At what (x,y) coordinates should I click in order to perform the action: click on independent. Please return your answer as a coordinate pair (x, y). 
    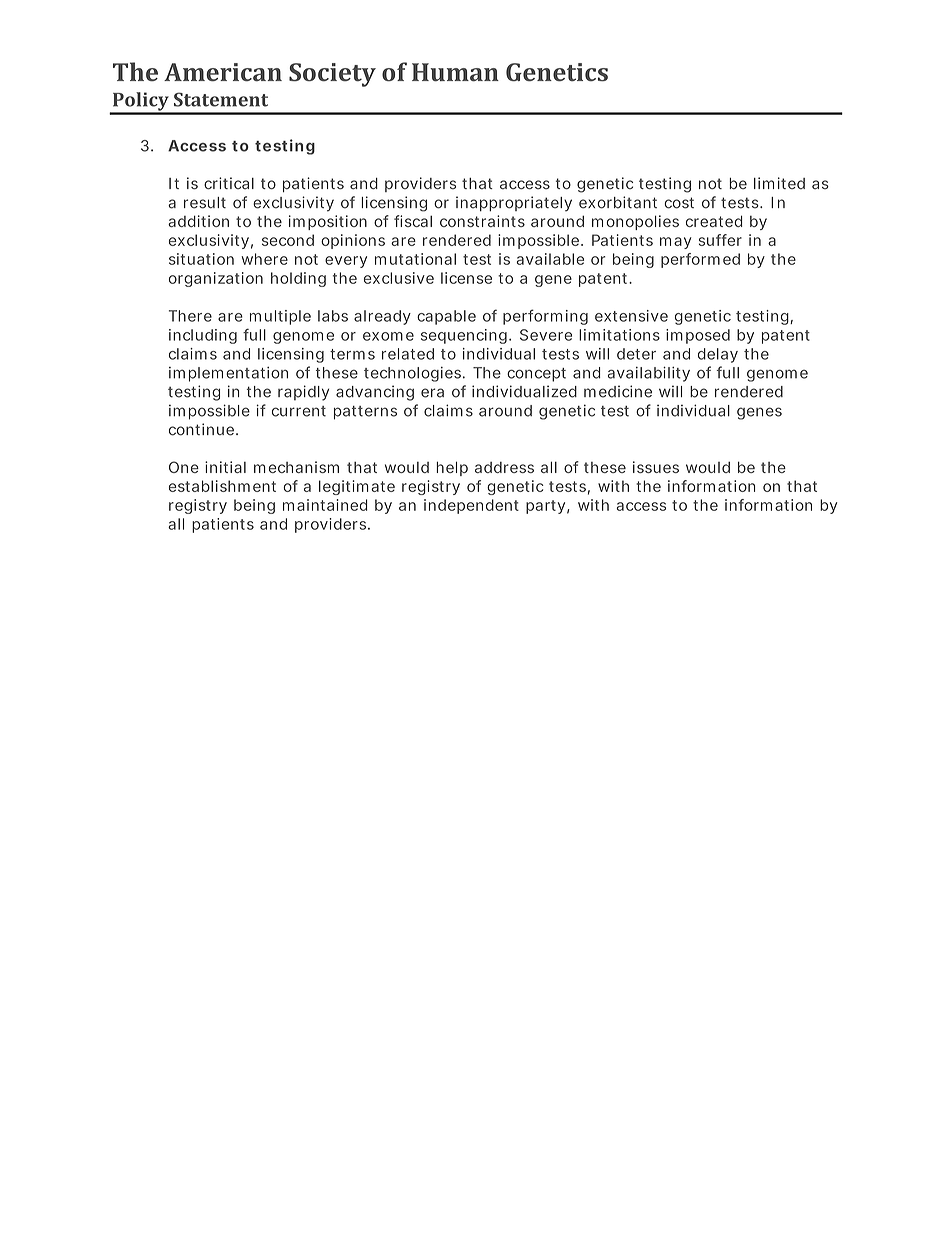
    Looking at the image, I should click on (471, 506).
